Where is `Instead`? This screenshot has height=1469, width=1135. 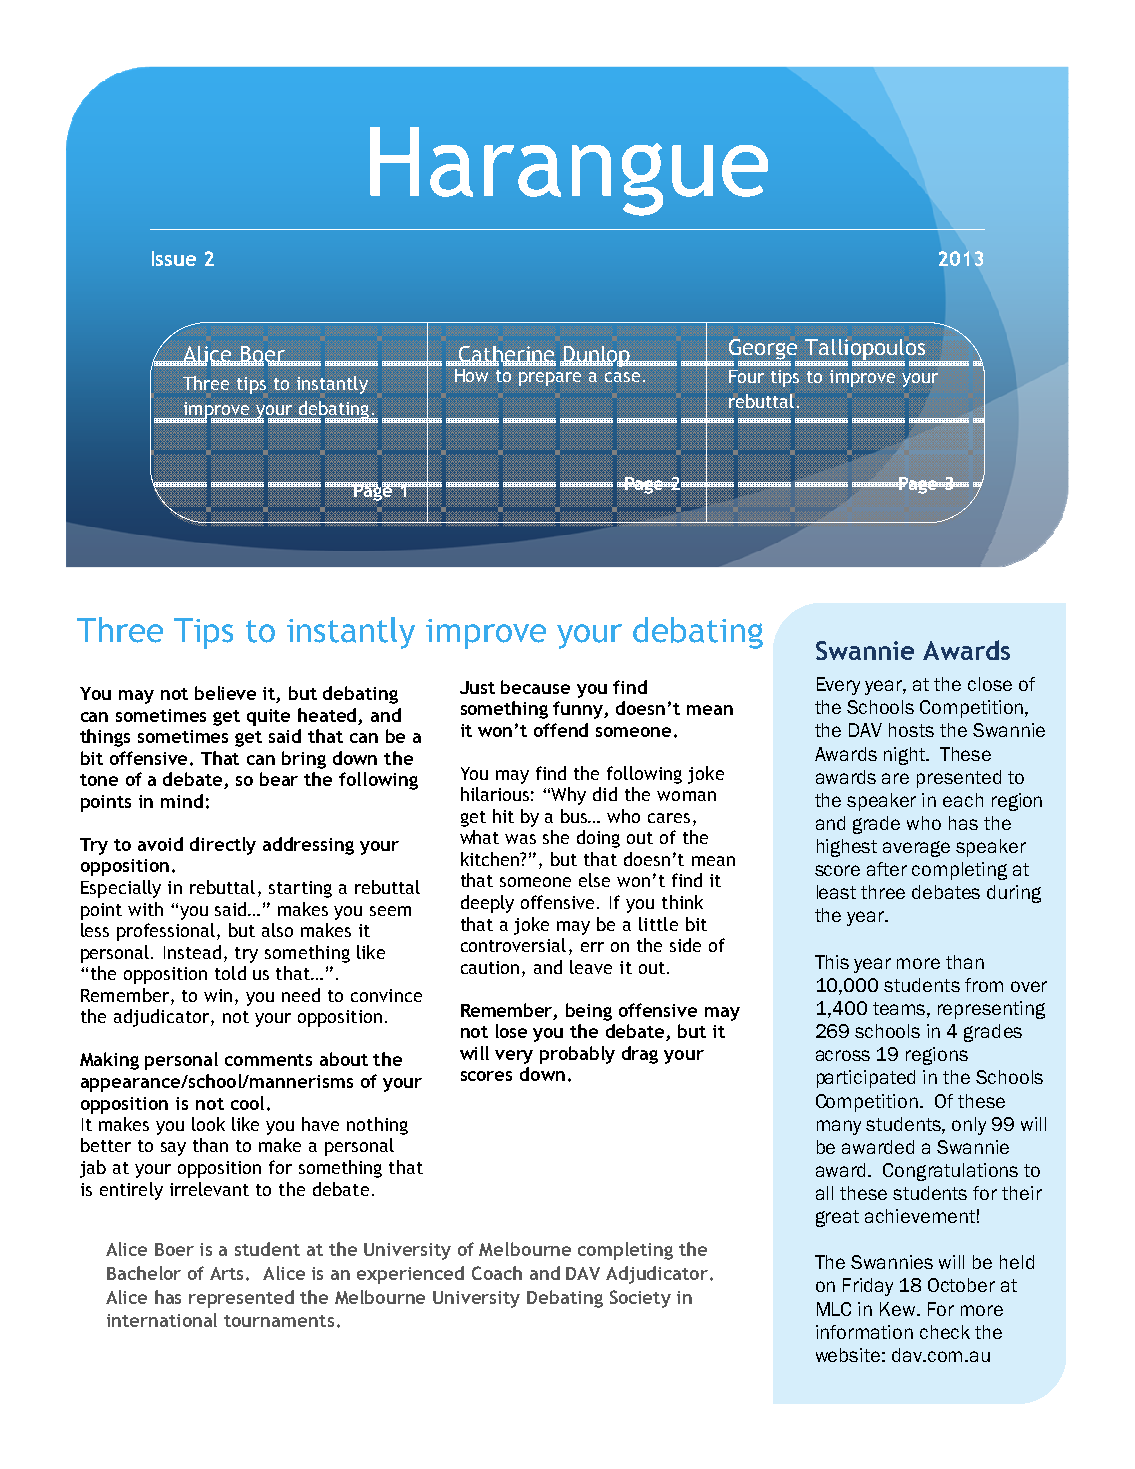
Instead is located at coordinates (192, 952).
